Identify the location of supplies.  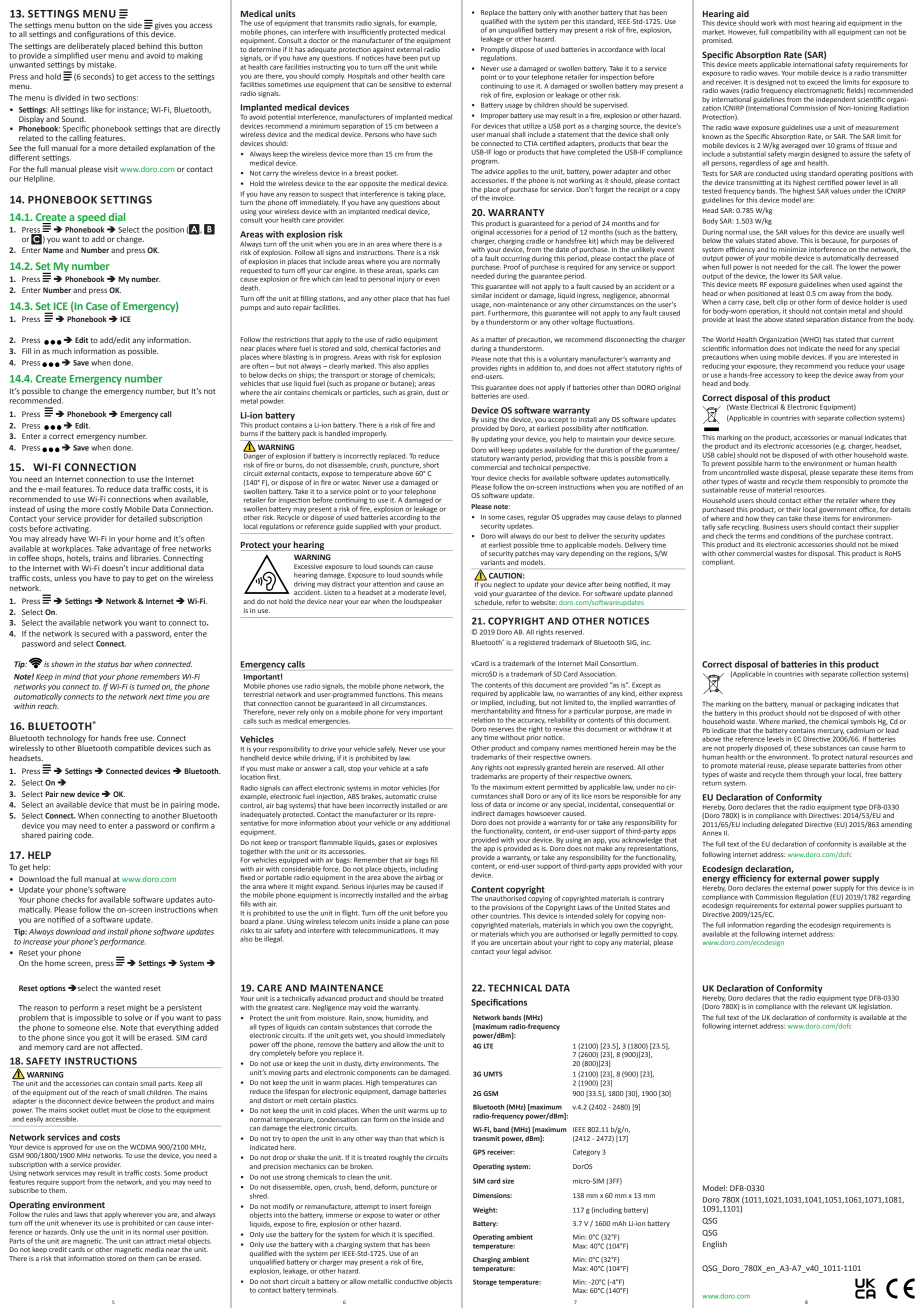
(851, 905).
